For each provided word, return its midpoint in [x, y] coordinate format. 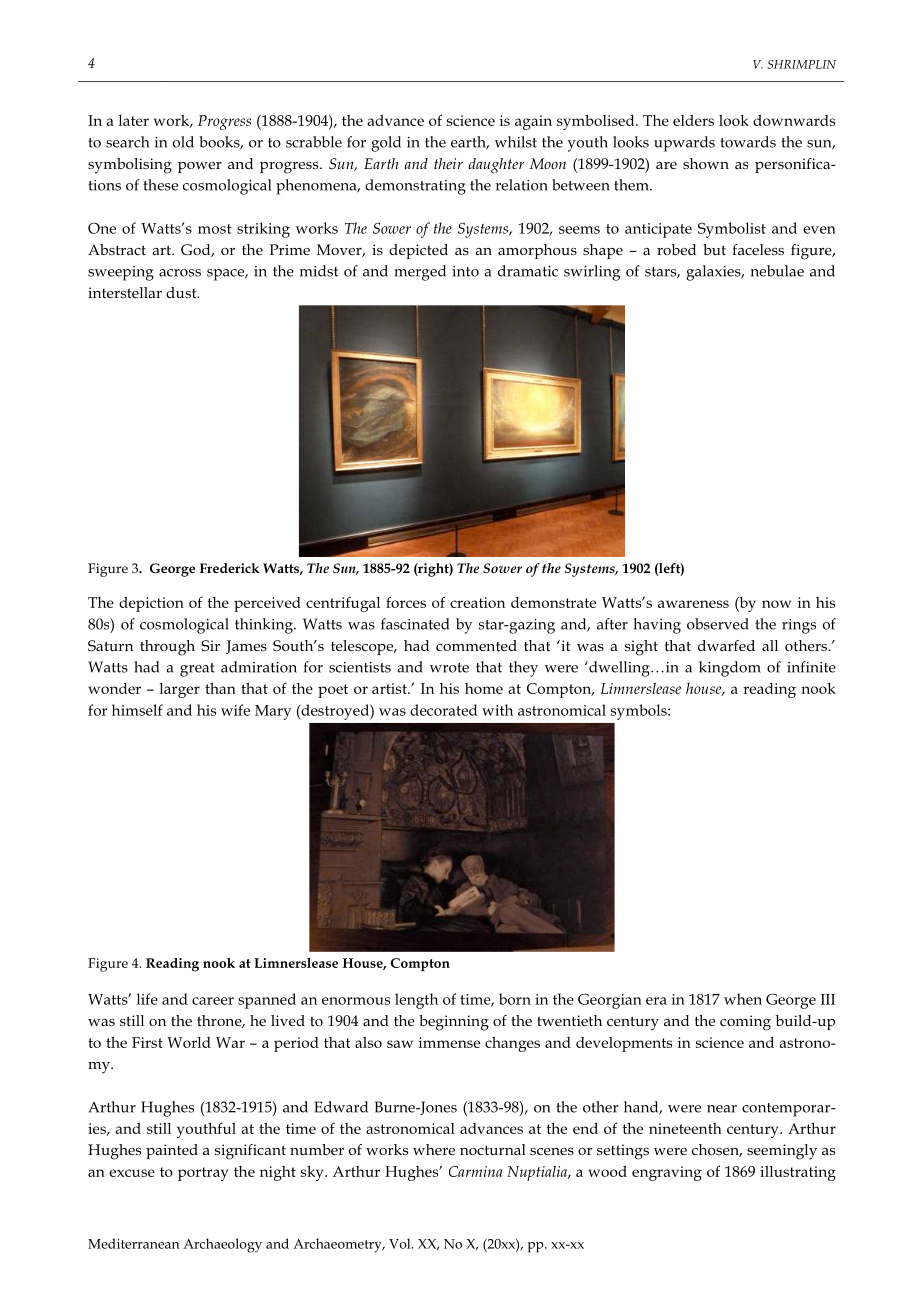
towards [748, 142]
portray [203, 1174]
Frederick [230, 568]
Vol [401, 1243]
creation [477, 602]
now [776, 604]
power [200, 167]
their [448, 163]
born [515, 999]
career [213, 1001]
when [743, 999]
